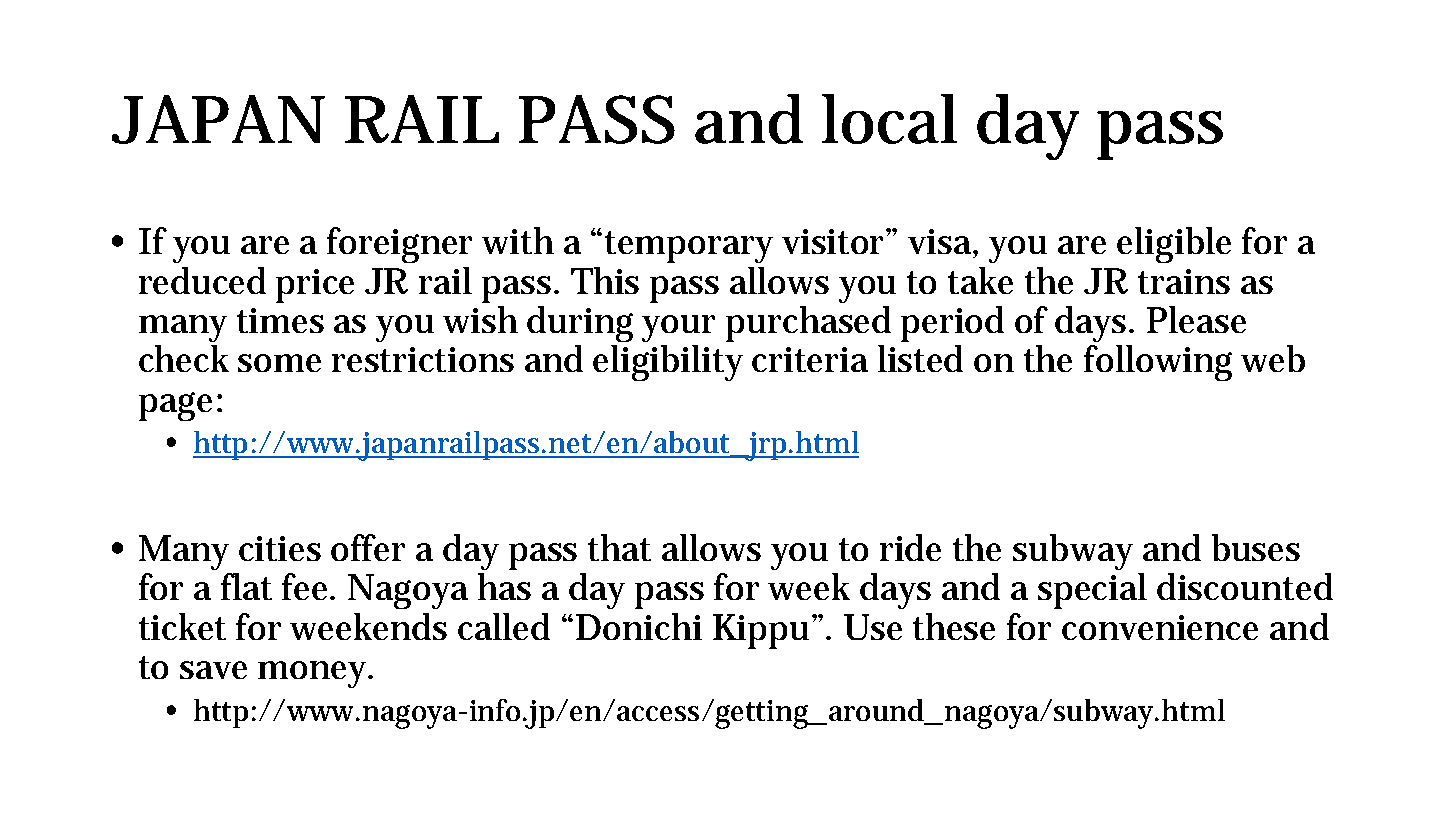 This image has width=1456, height=819. I want to click on some, so click(279, 363).
